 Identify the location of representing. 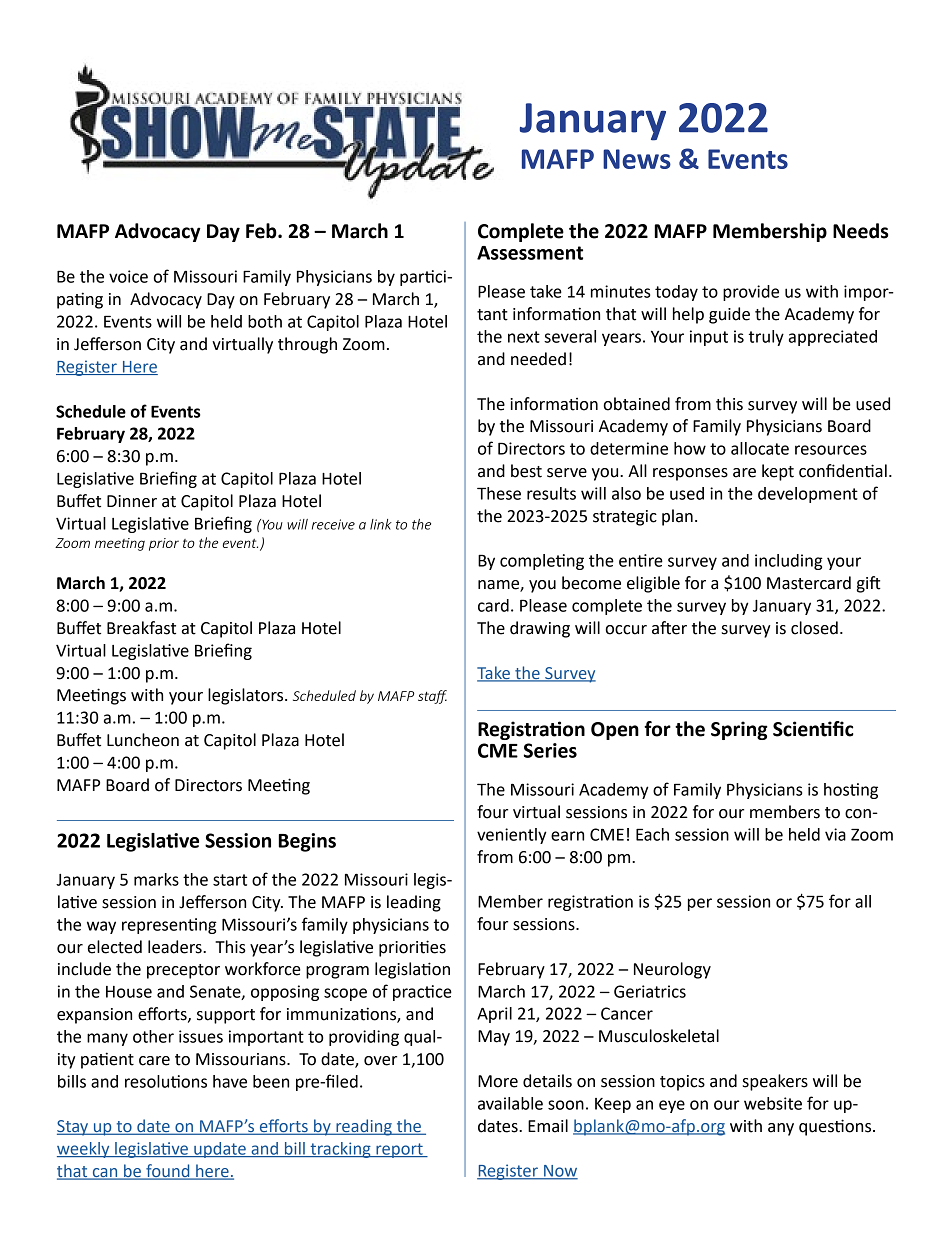
(169, 926).
